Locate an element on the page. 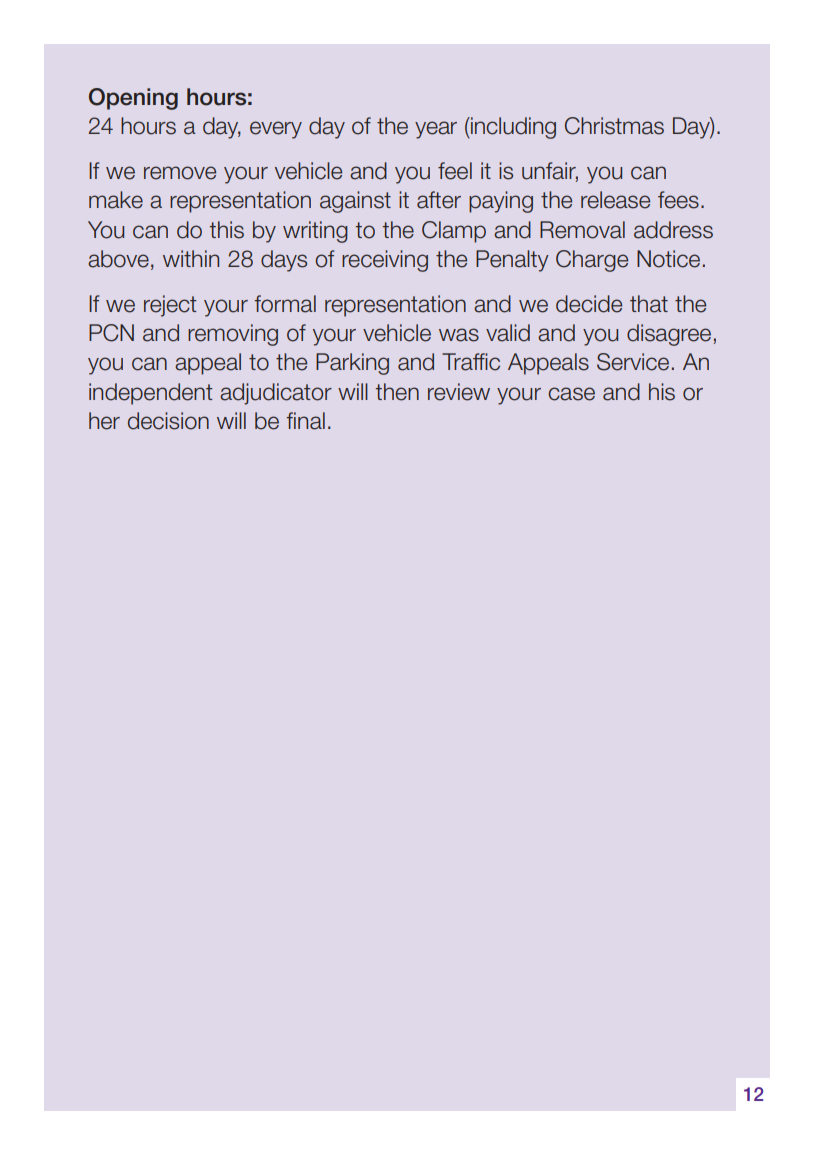 Image resolution: width=814 pixels, height=1155 pixels. Christmas is located at coordinates (614, 126).
